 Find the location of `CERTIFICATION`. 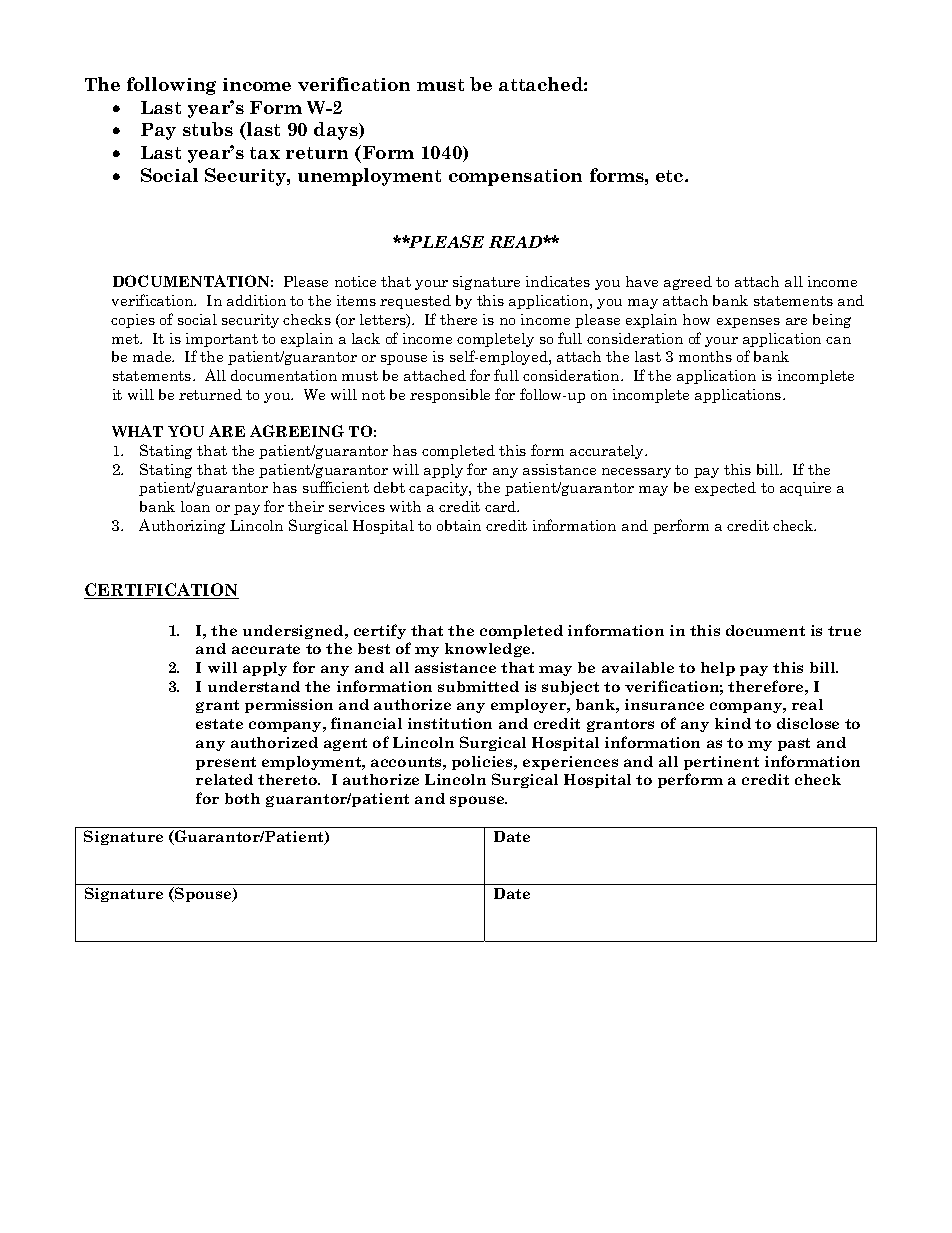

CERTIFICATION is located at coordinates (161, 591).
